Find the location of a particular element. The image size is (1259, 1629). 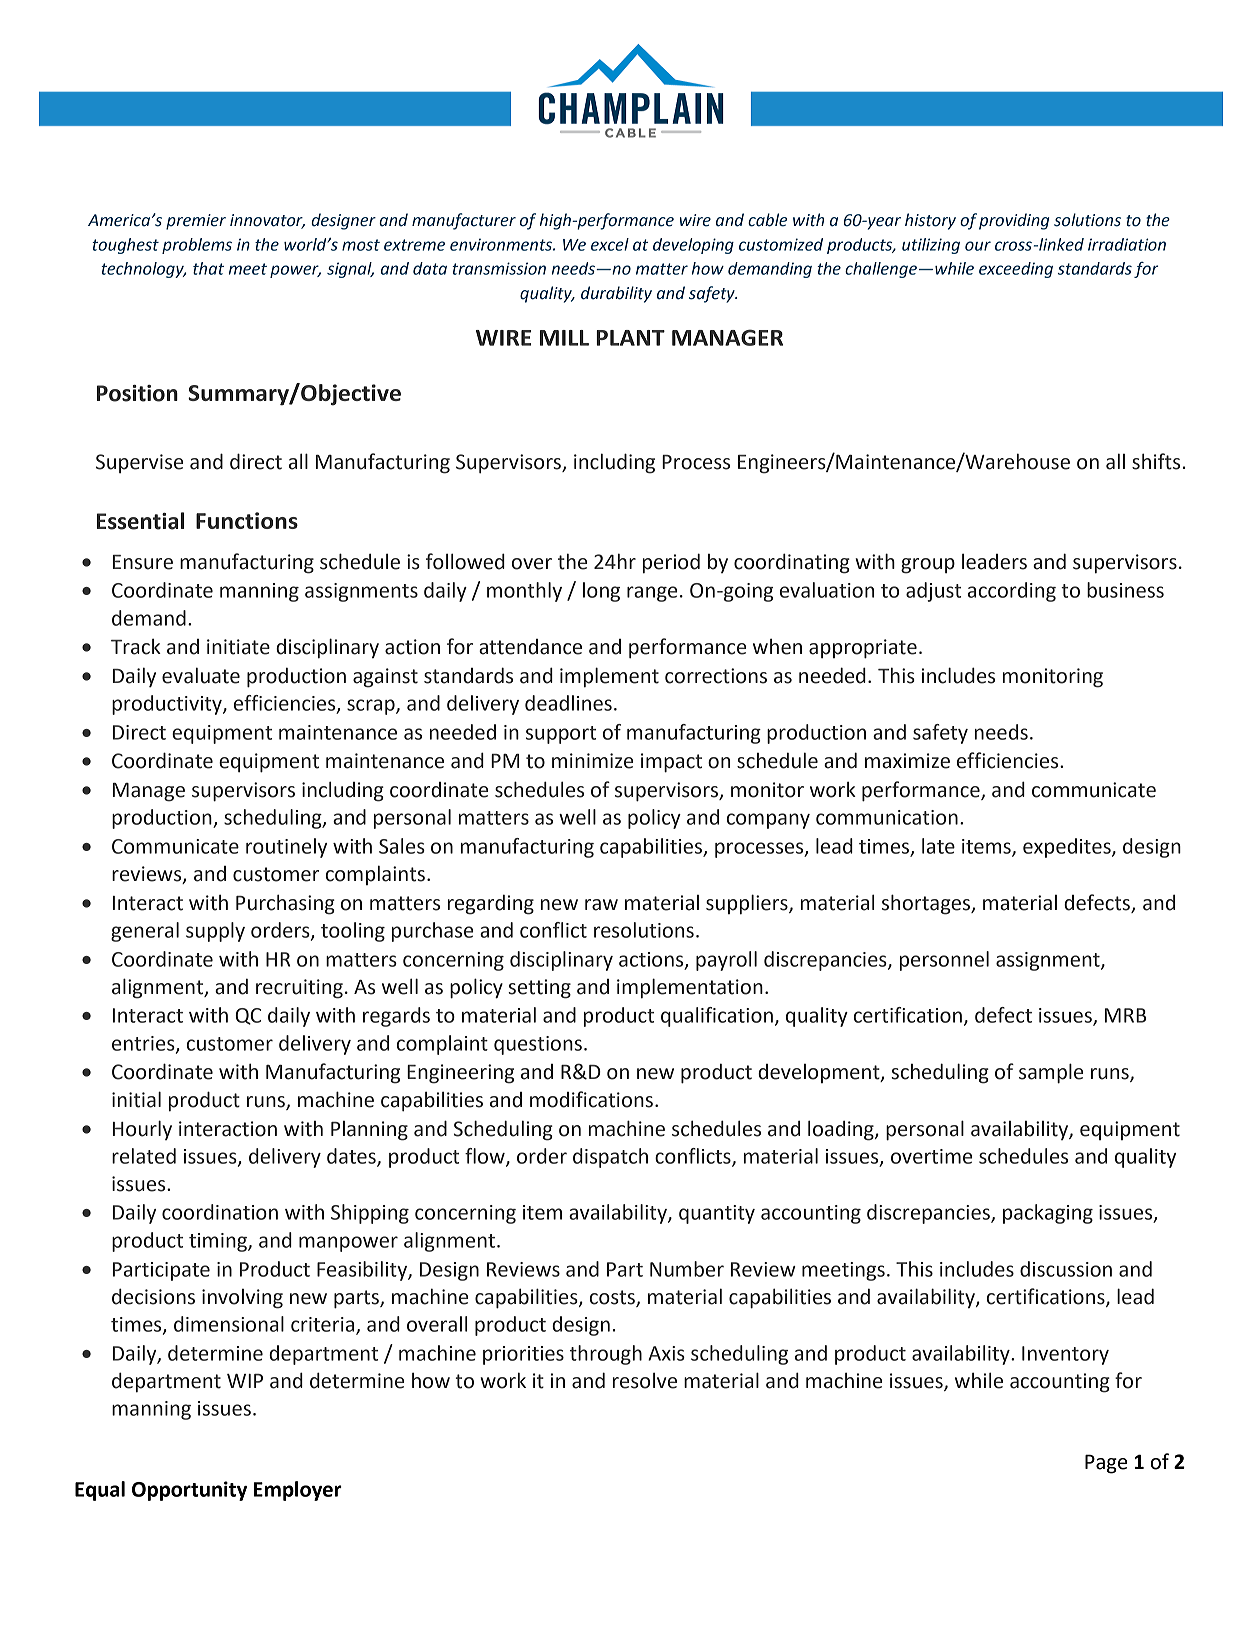

Hourly is located at coordinates (142, 1130).
